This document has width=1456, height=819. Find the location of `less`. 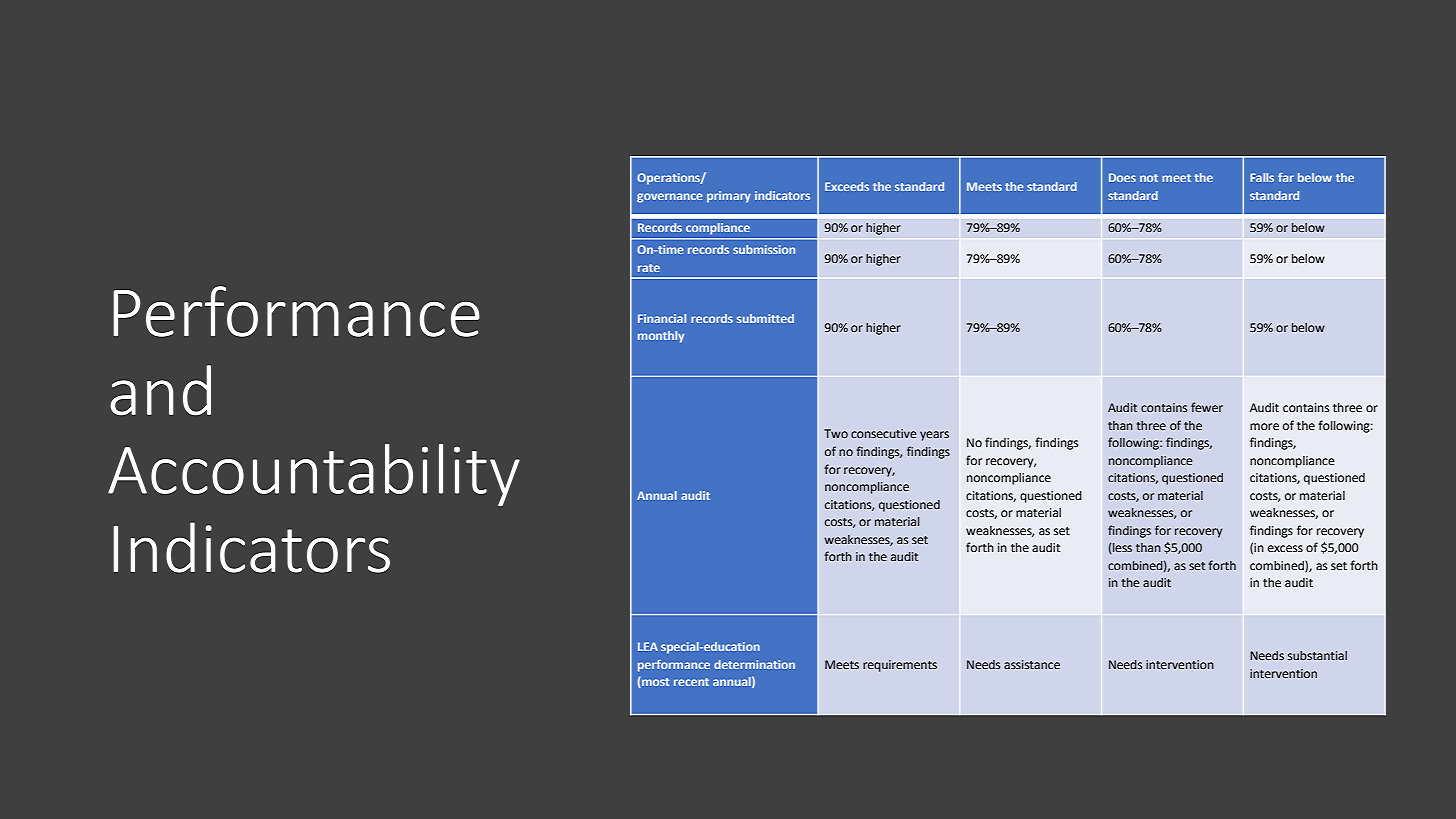

less is located at coordinates (1122, 547).
